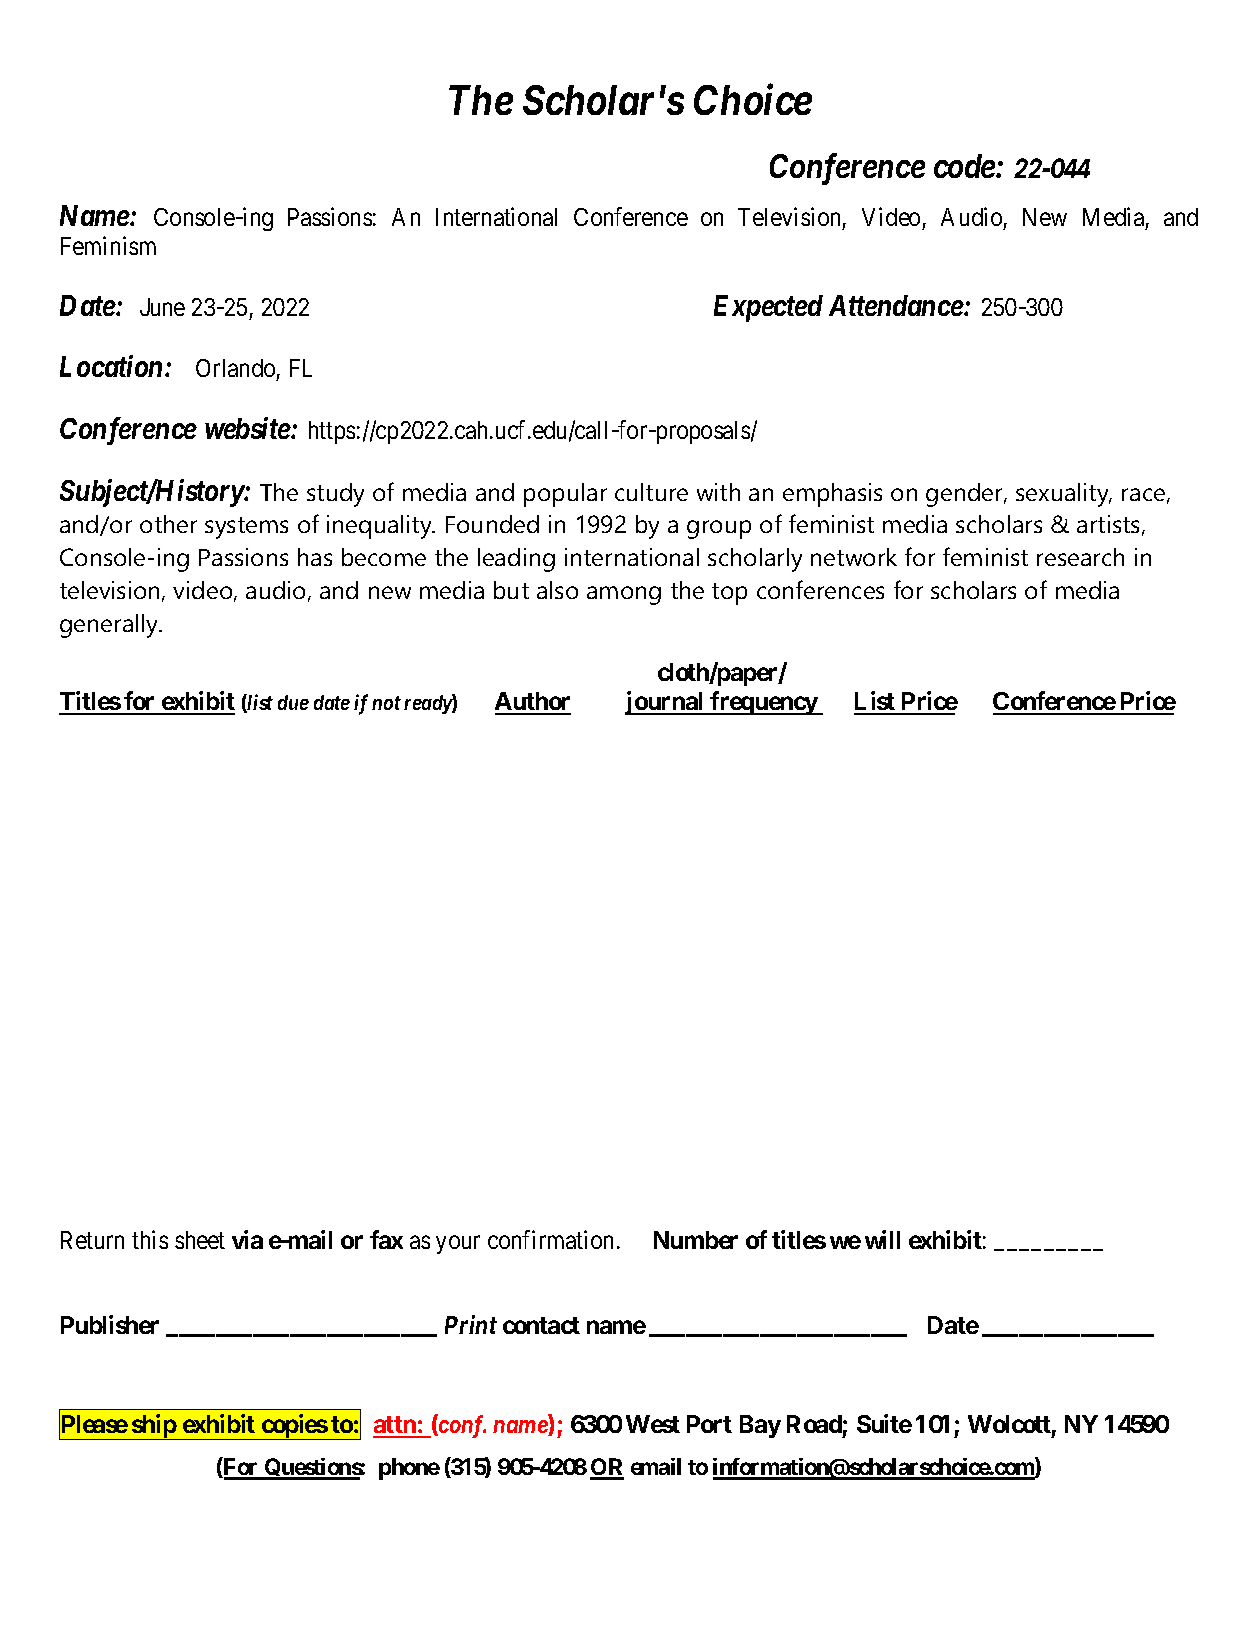  What do you see at coordinates (768, 308) in the screenshot?
I see `Expected` at bounding box center [768, 308].
